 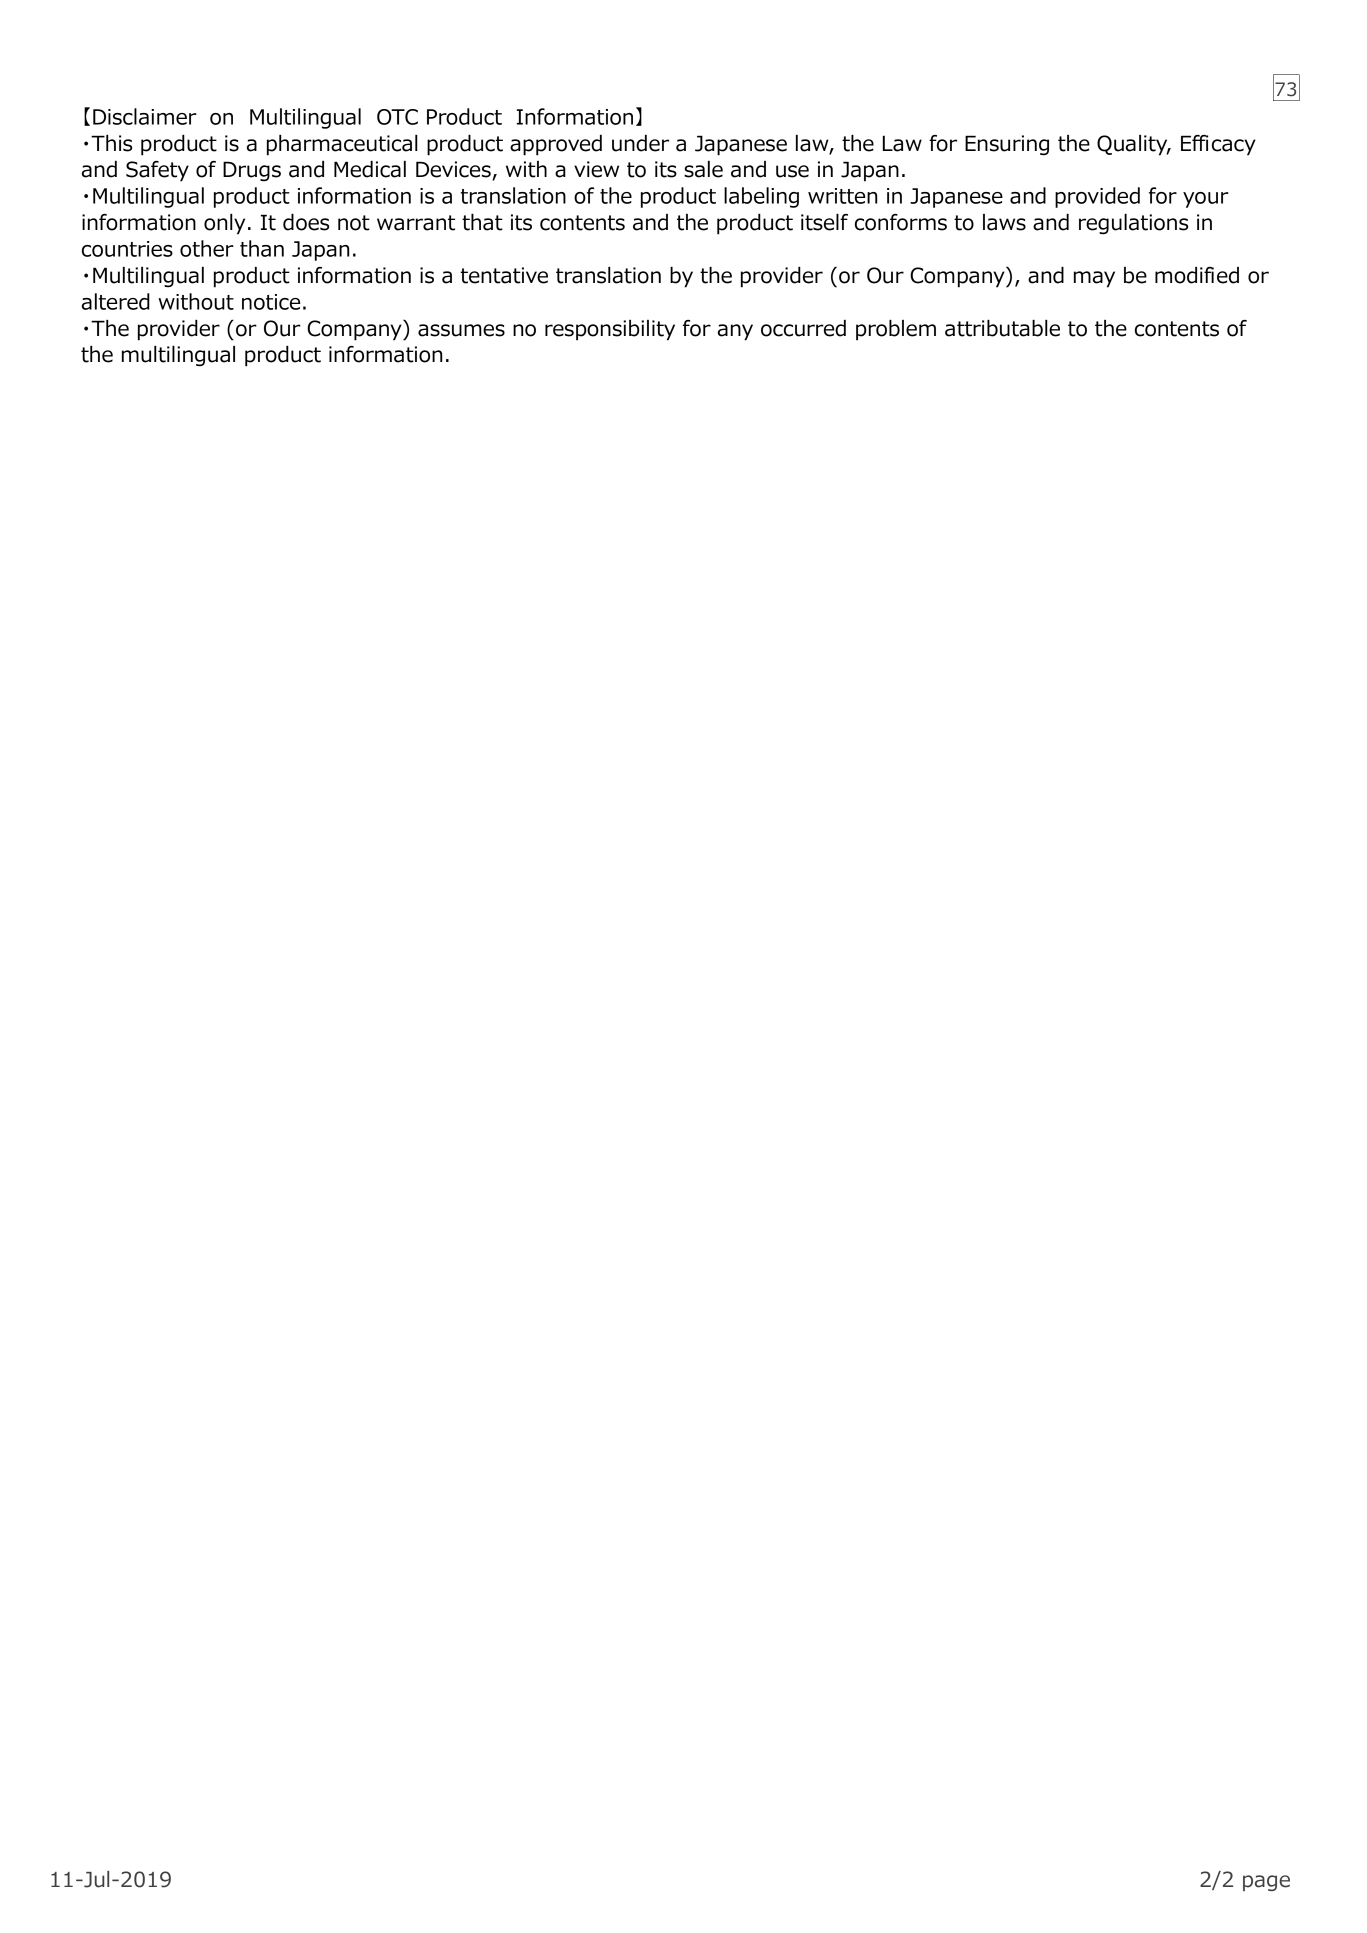 I want to click on assumes, so click(x=461, y=330).
